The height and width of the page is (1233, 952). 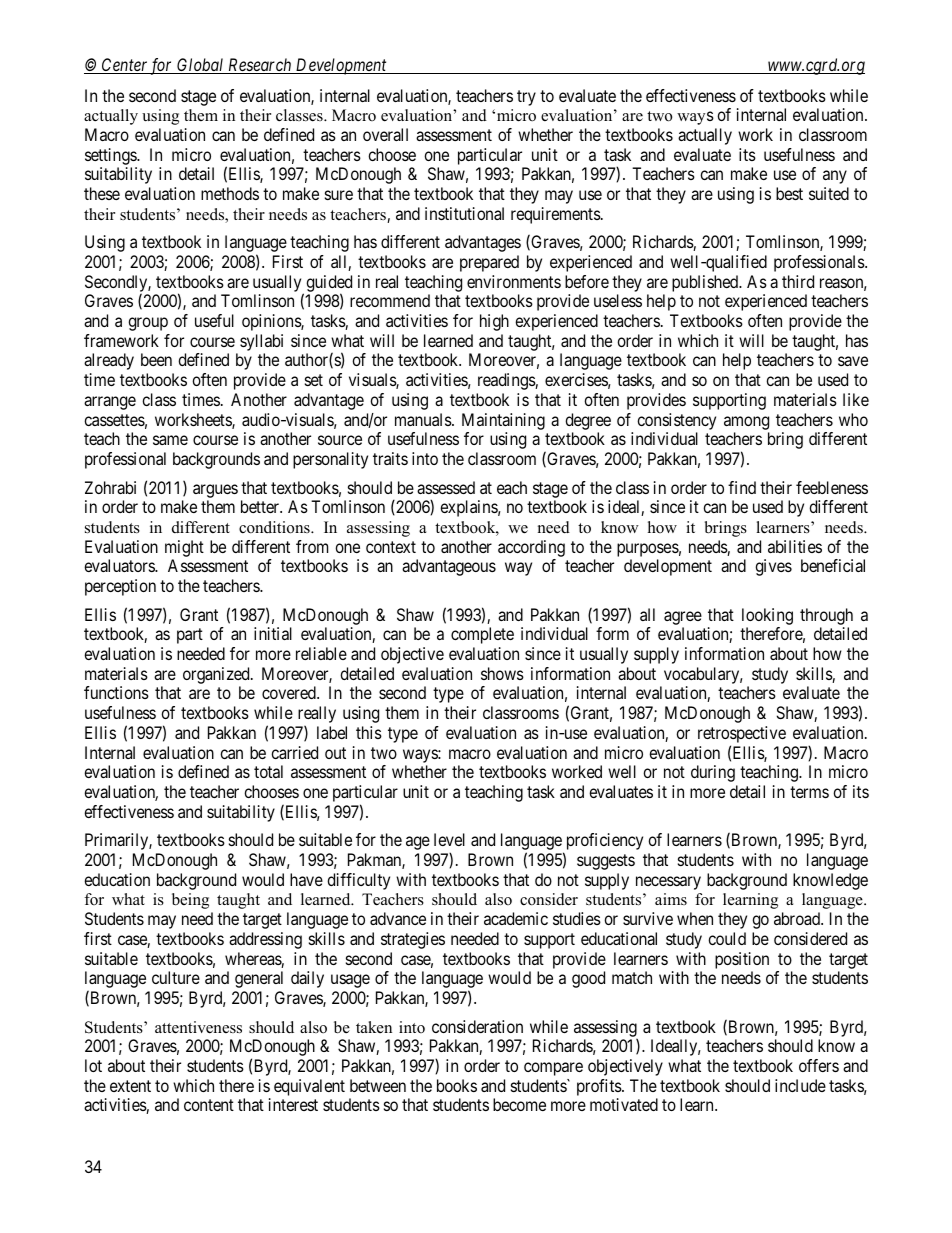 What do you see at coordinates (526, 98) in the page?
I see `try` at bounding box center [526, 98].
